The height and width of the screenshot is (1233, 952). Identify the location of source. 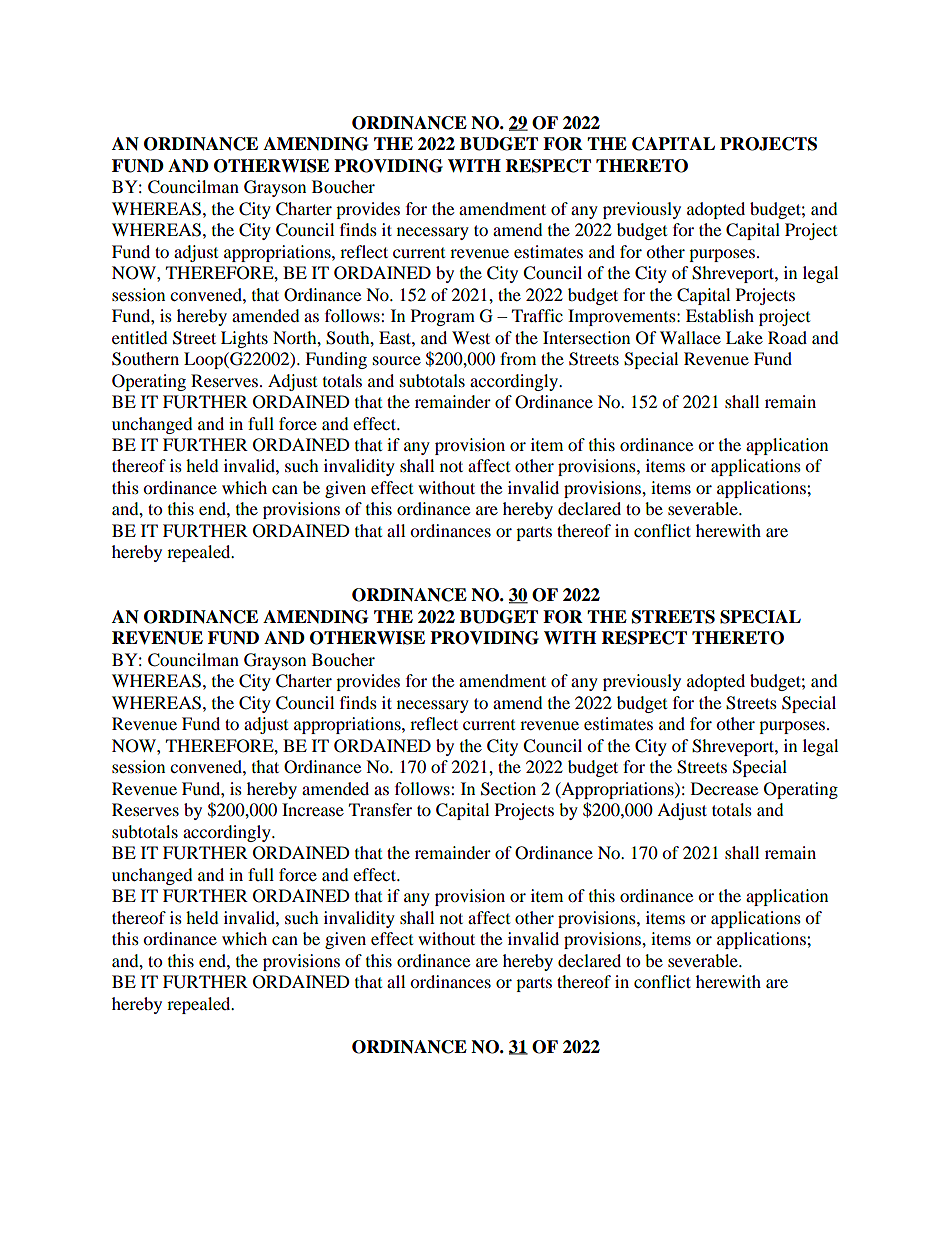
(397, 360).
